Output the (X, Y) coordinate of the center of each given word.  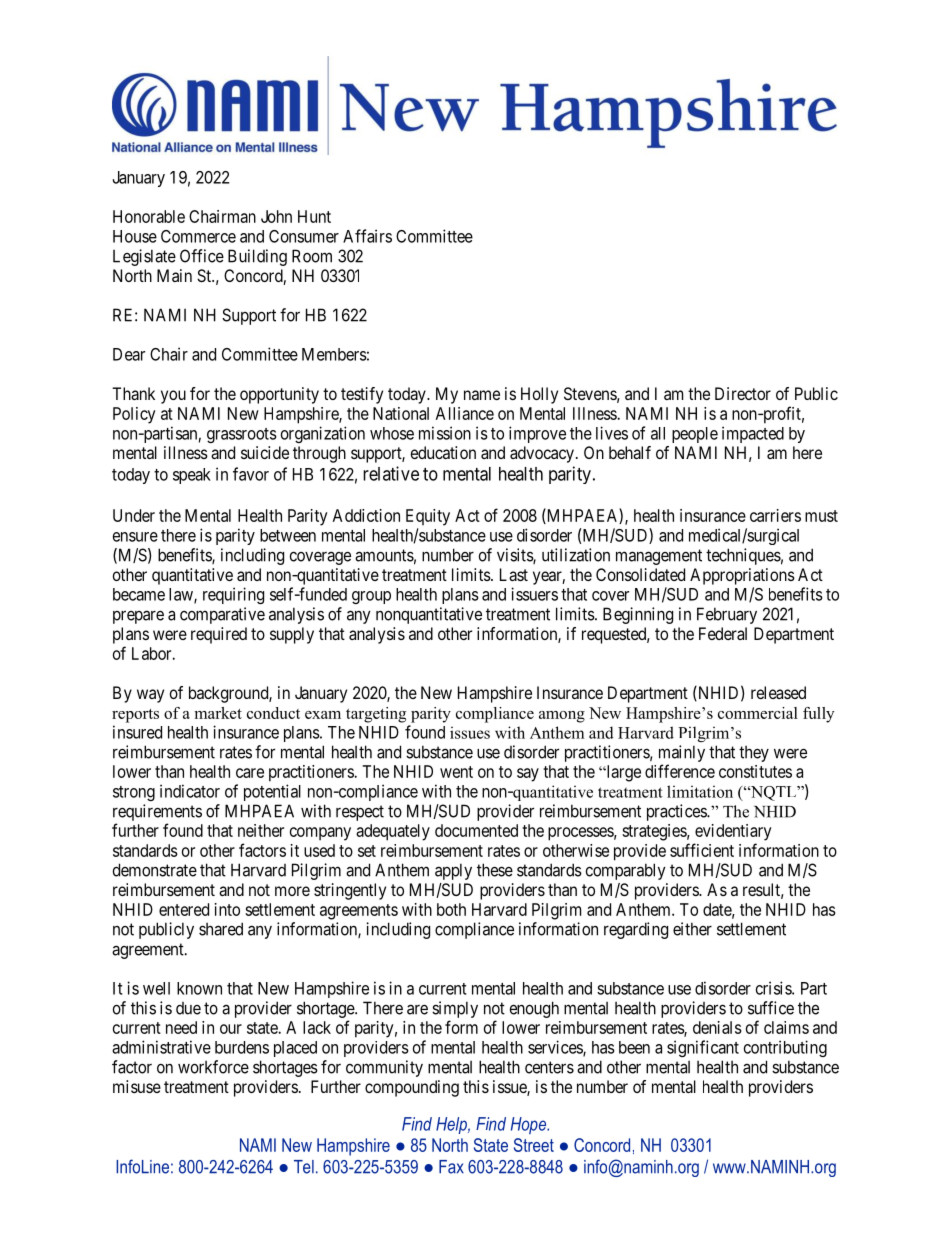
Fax (451, 1167)
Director (743, 393)
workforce (213, 1067)
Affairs (367, 236)
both (451, 909)
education (443, 452)
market (218, 713)
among (562, 717)
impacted (753, 434)
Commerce (198, 236)
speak (192, 476)
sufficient (702, 850)
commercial (758, 713)
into (227, 909)
